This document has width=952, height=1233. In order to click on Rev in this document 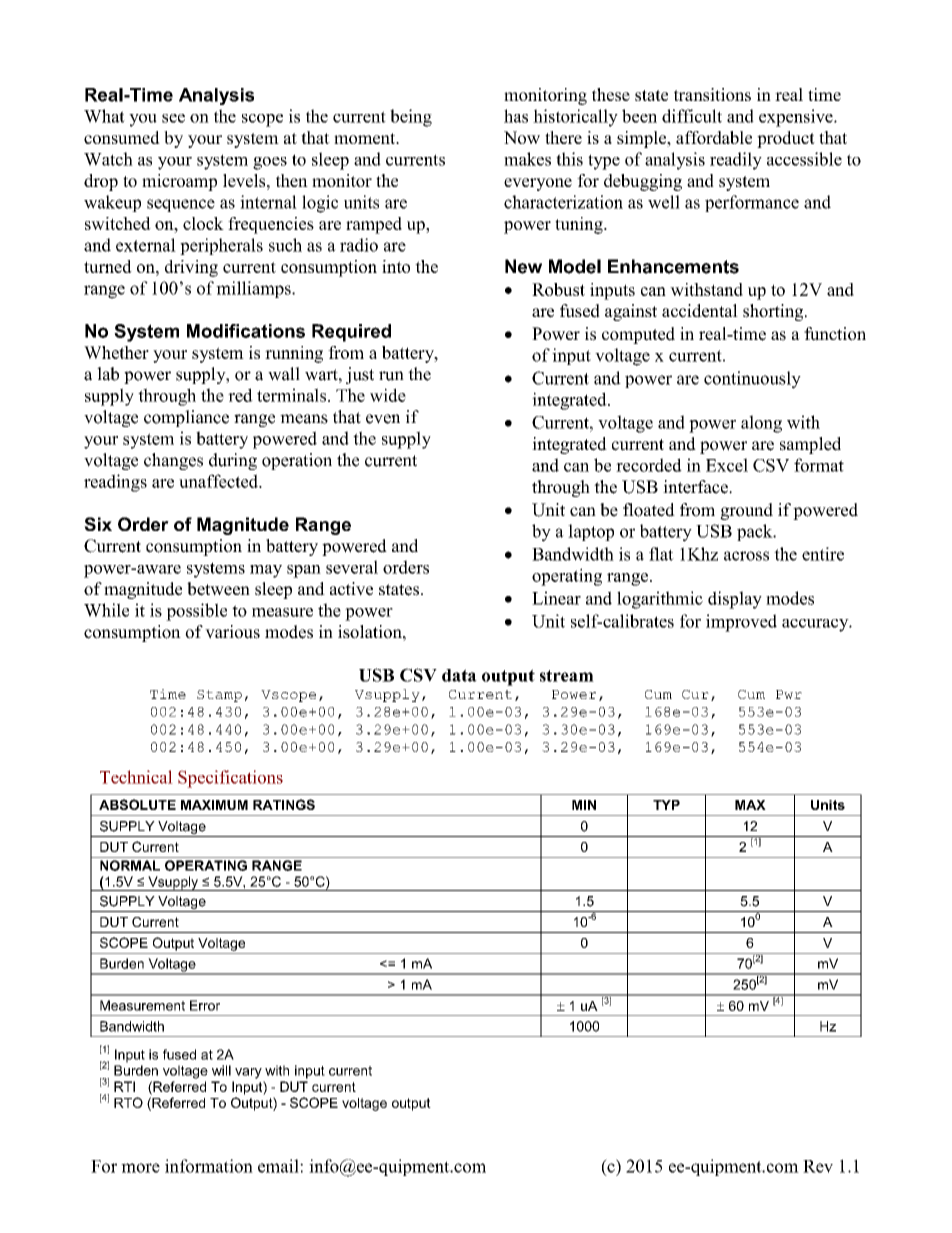, I will do `click(818, 1166)`.
